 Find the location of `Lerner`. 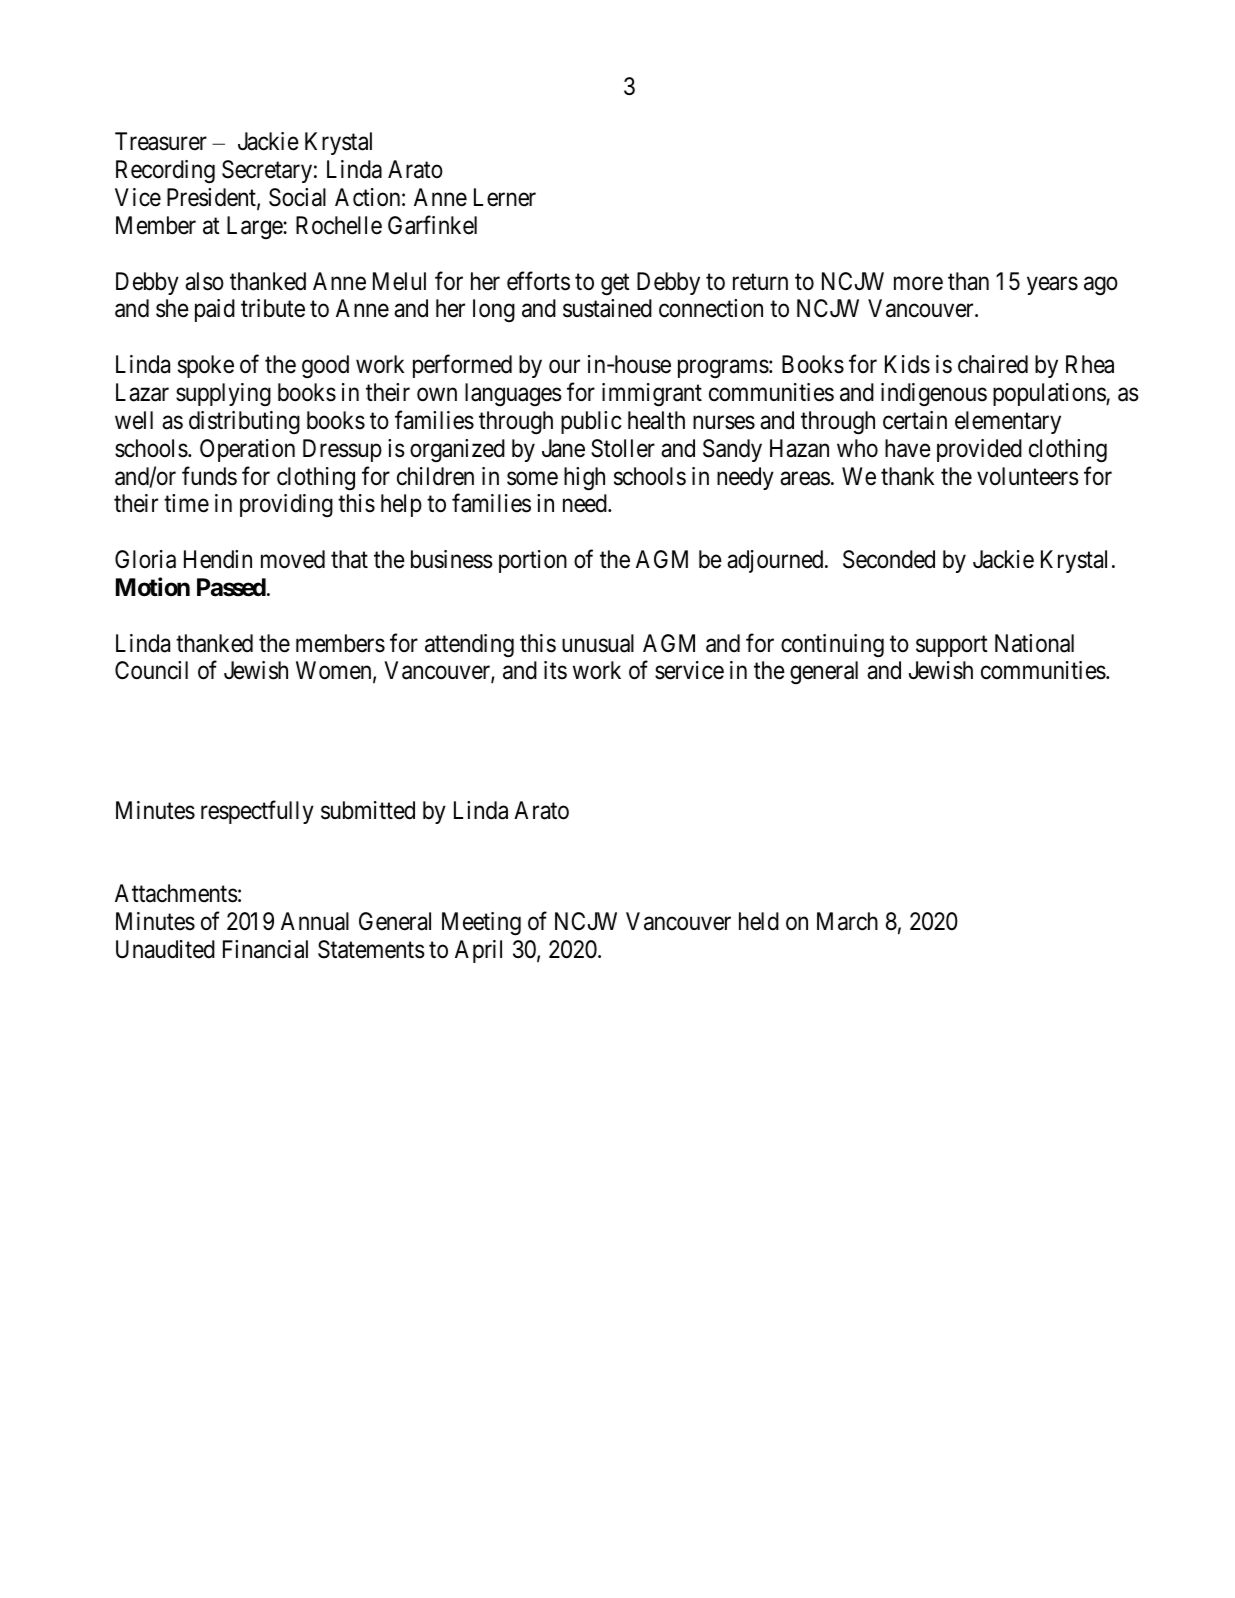

Lerner is located at coordinates (505, 197).
